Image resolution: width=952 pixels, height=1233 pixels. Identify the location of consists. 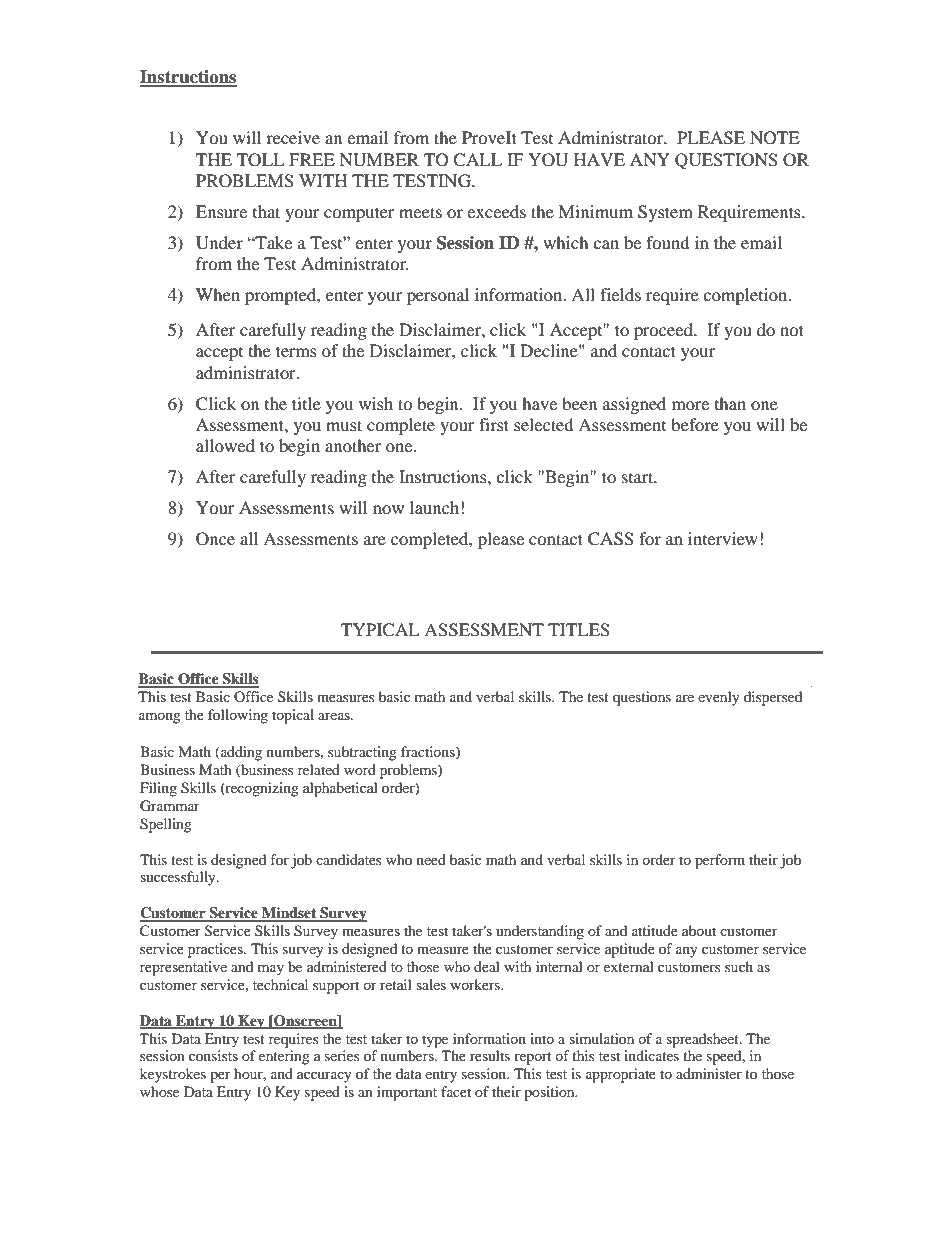
(213, 1055).
